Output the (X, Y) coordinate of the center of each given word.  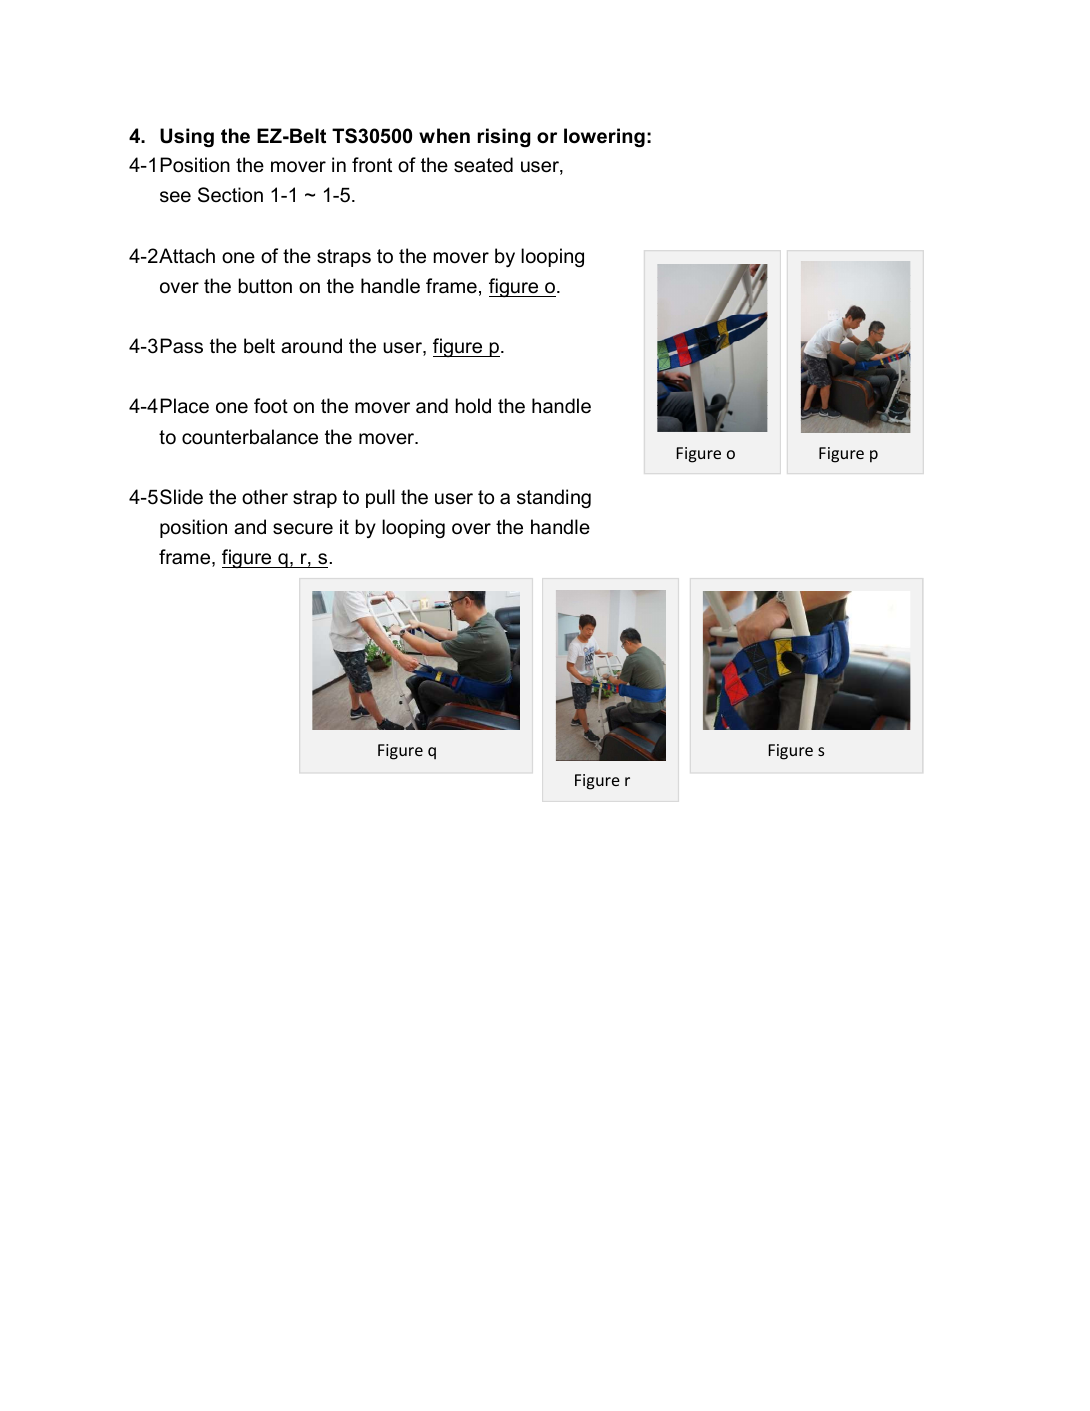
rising (504, 138)
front (372, 165)
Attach (187, 256)
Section (230, 195)
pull (380, 498)
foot (271, 406)
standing (554, 498)
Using (187, 138)
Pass (181, 346)
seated (483, 165)
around (311, 346)
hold (473, 406)
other (265, 497)
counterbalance (250, 437)
